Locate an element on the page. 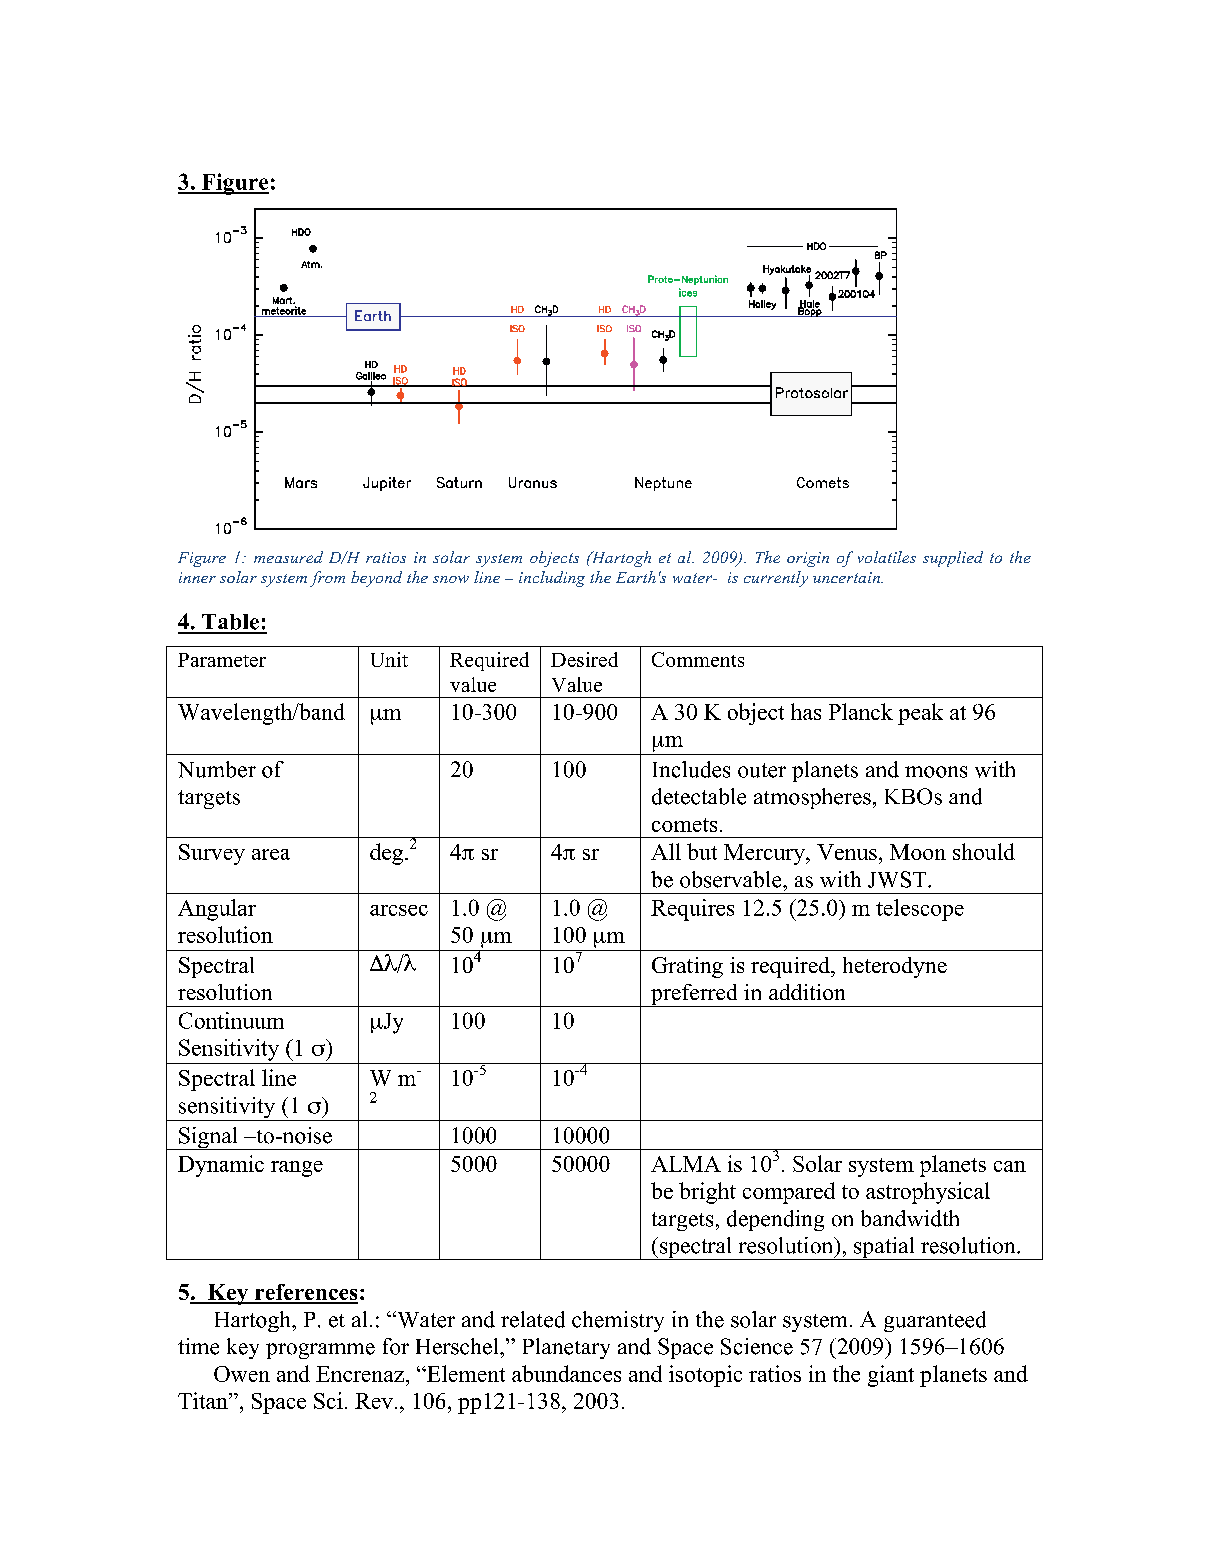 The width and height of the page is (1209, 1565). measured is located at coordinates (288, 557).
